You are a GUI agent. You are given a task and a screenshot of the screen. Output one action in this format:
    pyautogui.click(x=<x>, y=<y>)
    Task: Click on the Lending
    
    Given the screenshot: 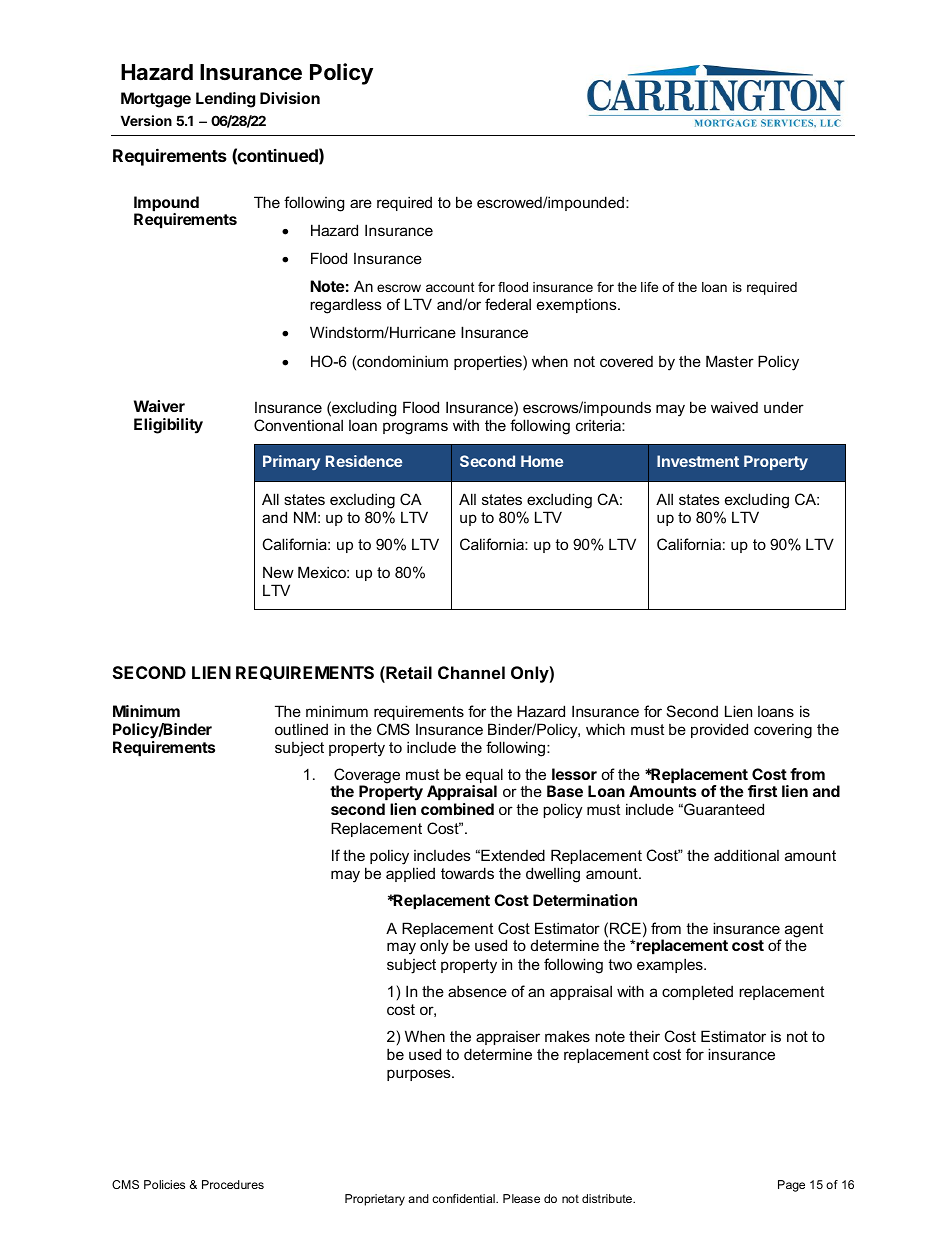 What is the action you would take?
    pyautogui.click(x=225, y=100)
